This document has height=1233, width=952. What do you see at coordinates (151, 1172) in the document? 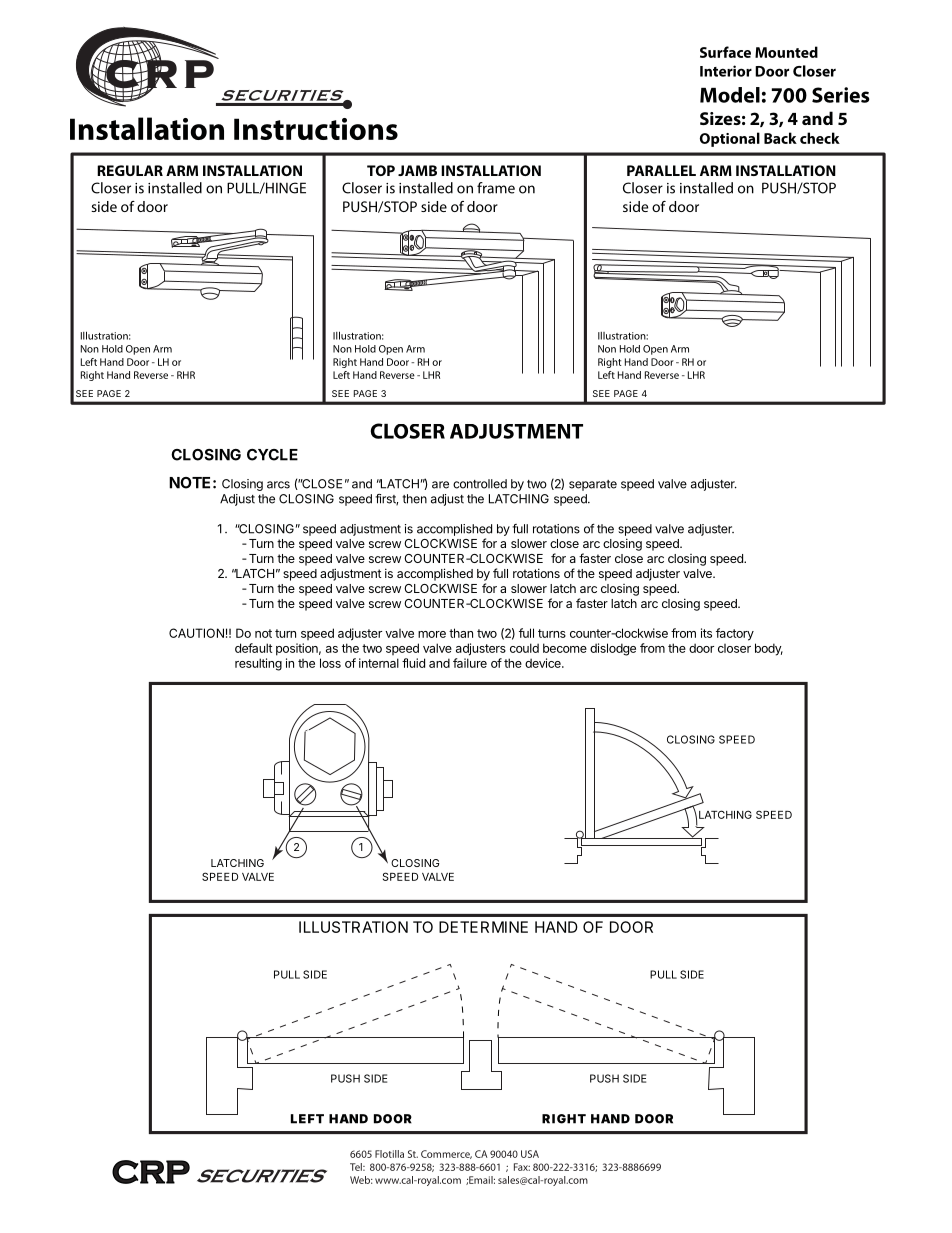
I see `CRP` at bounding box center [151, 1172].
